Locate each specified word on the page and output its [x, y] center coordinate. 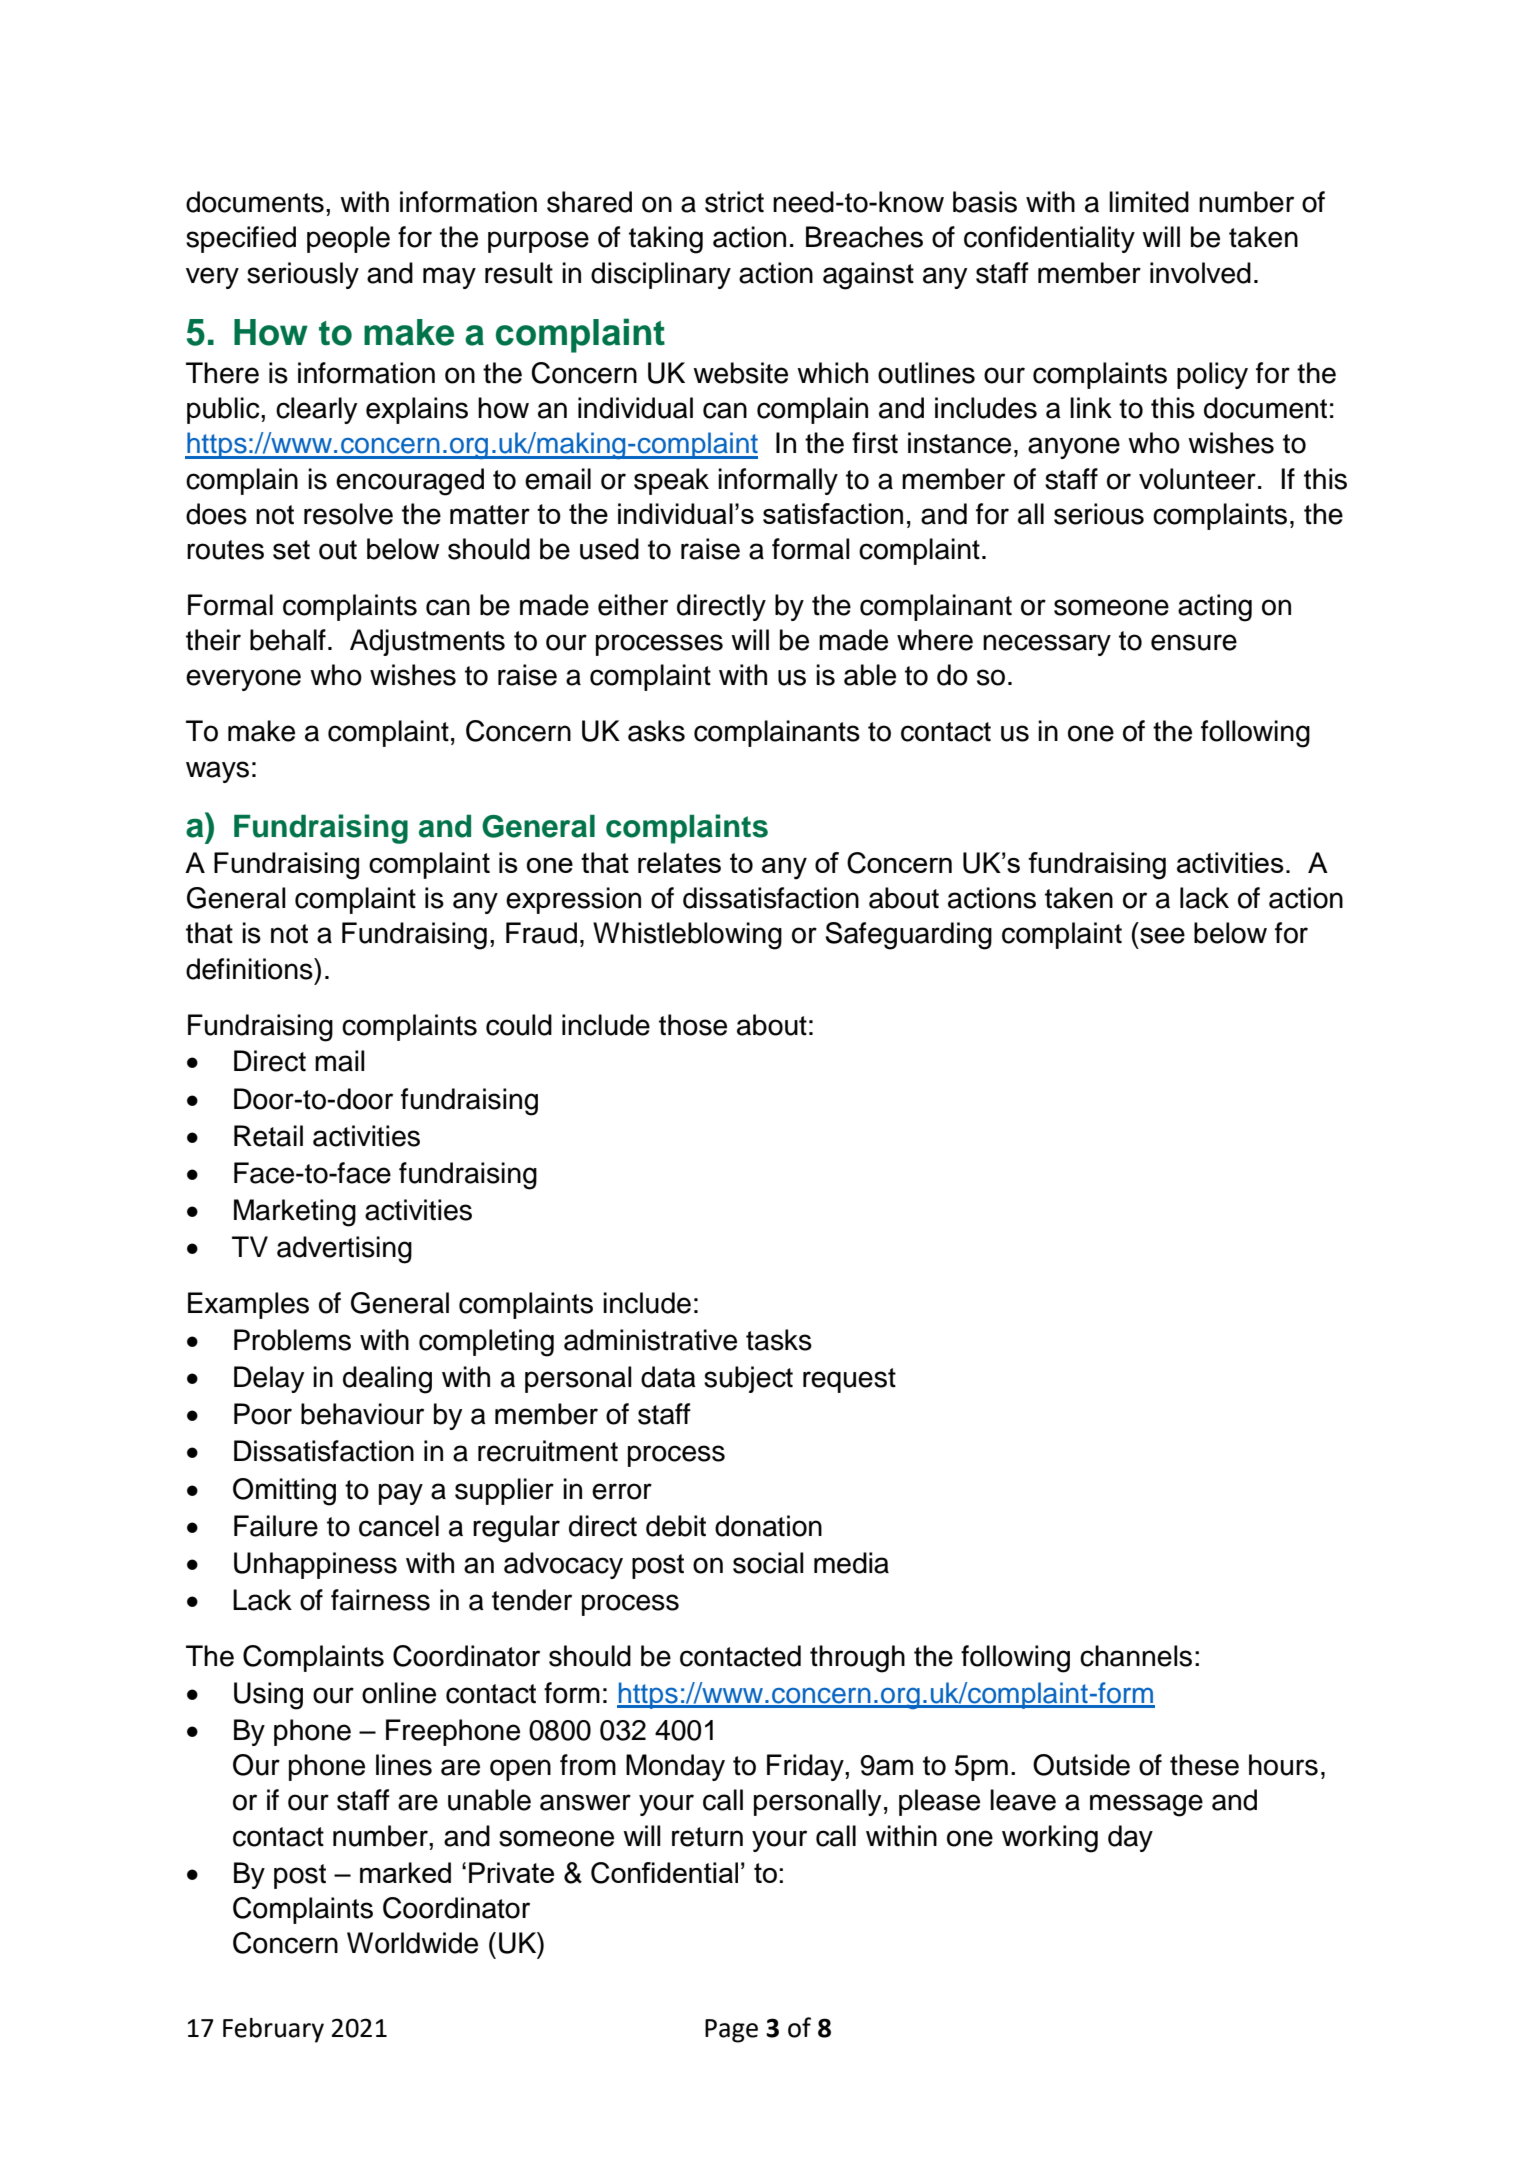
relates [679, 862]
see [1162, 935]
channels [1136, 1656]
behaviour [362, 1414]
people [348, 239]
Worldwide [412, 1943]
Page [731, 2031]
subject [748, 1379]
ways [217, 772]
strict [734, 202]
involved [1200, 273]
